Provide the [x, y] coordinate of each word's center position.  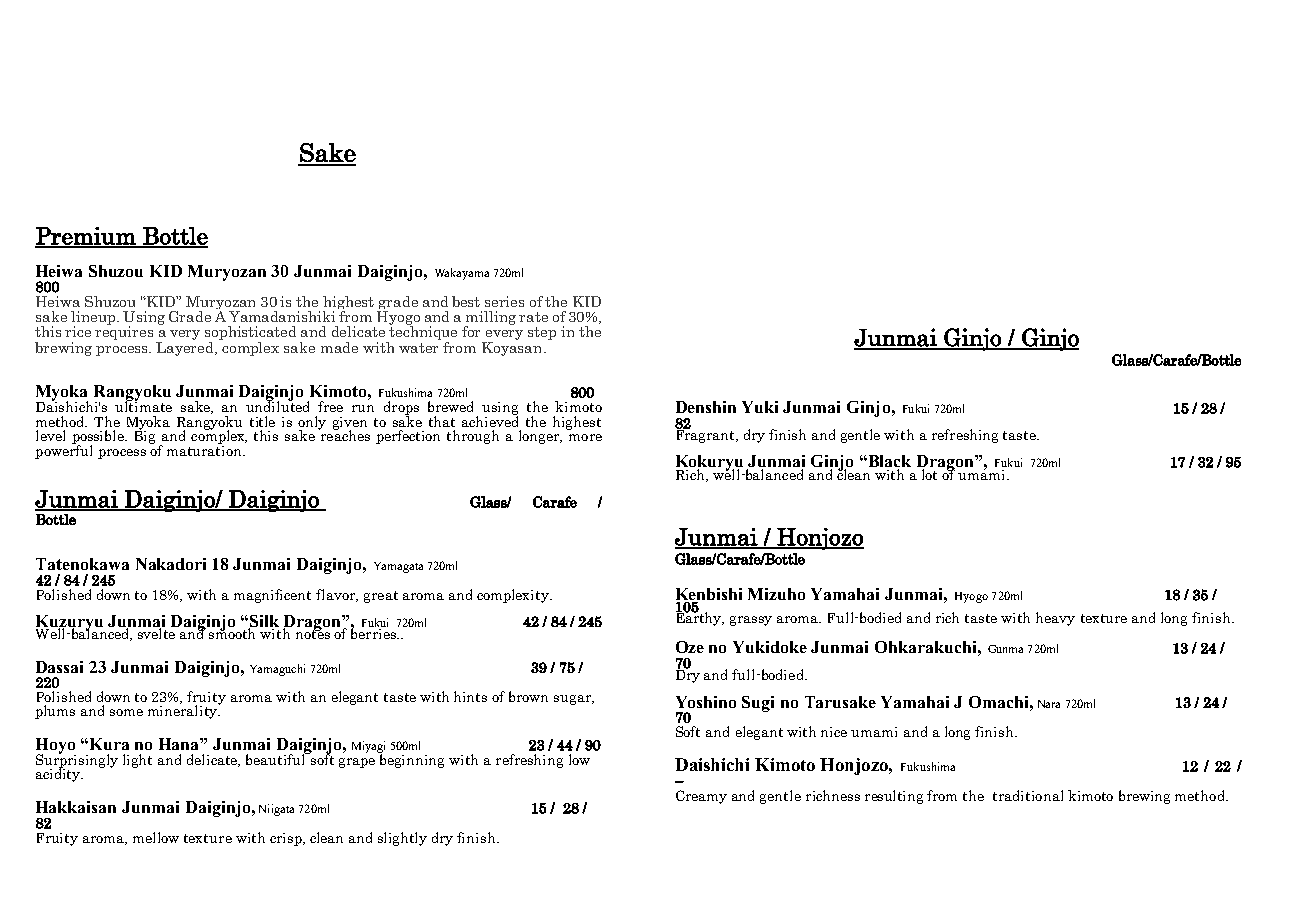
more [585, 437]
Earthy [700, 618]
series [504, 301]
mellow [156, 837]
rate [533, 317]
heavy [1055, 619]
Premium [86, 237]
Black [890, 462]
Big [145, 436]
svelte [158, 632]
